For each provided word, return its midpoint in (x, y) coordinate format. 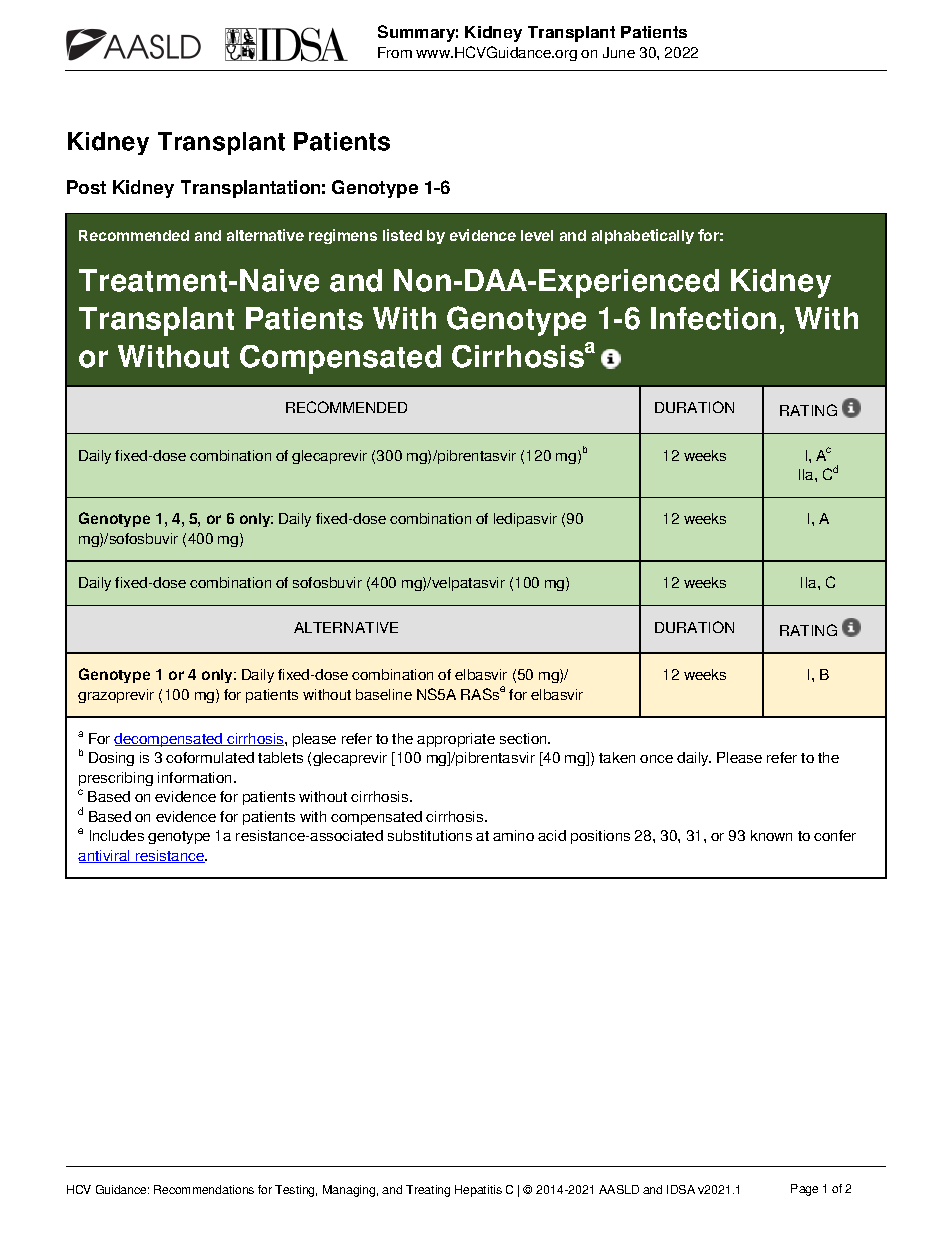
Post (86, 187)
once (656, 759)
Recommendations (204, 1189)
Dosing (111, 759)
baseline (384, 694)
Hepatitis (478, 1191)
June (619, 52)
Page (804, 1190)
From (395, 52)
